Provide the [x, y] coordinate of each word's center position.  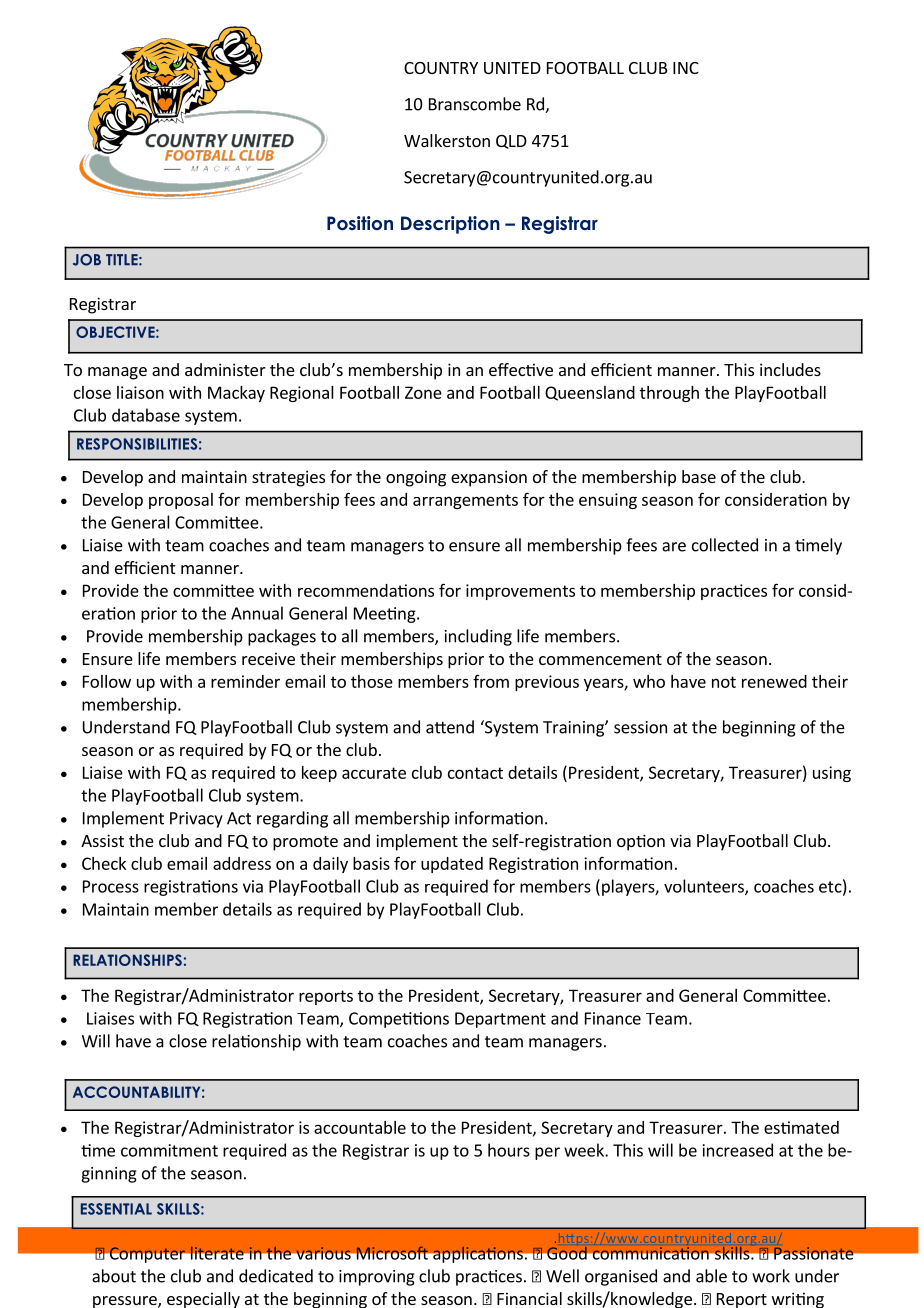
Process [111, 886]
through [669, 394]
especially [203, 1300]
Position [360, 223]
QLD [511, 142]
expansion [489, 478]
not [724, 682]
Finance [613, 1018]
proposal [181, 501]
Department [500, 1020]
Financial [529, 1298]
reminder [245, 681]
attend [450, 727]
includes [790, 369]
